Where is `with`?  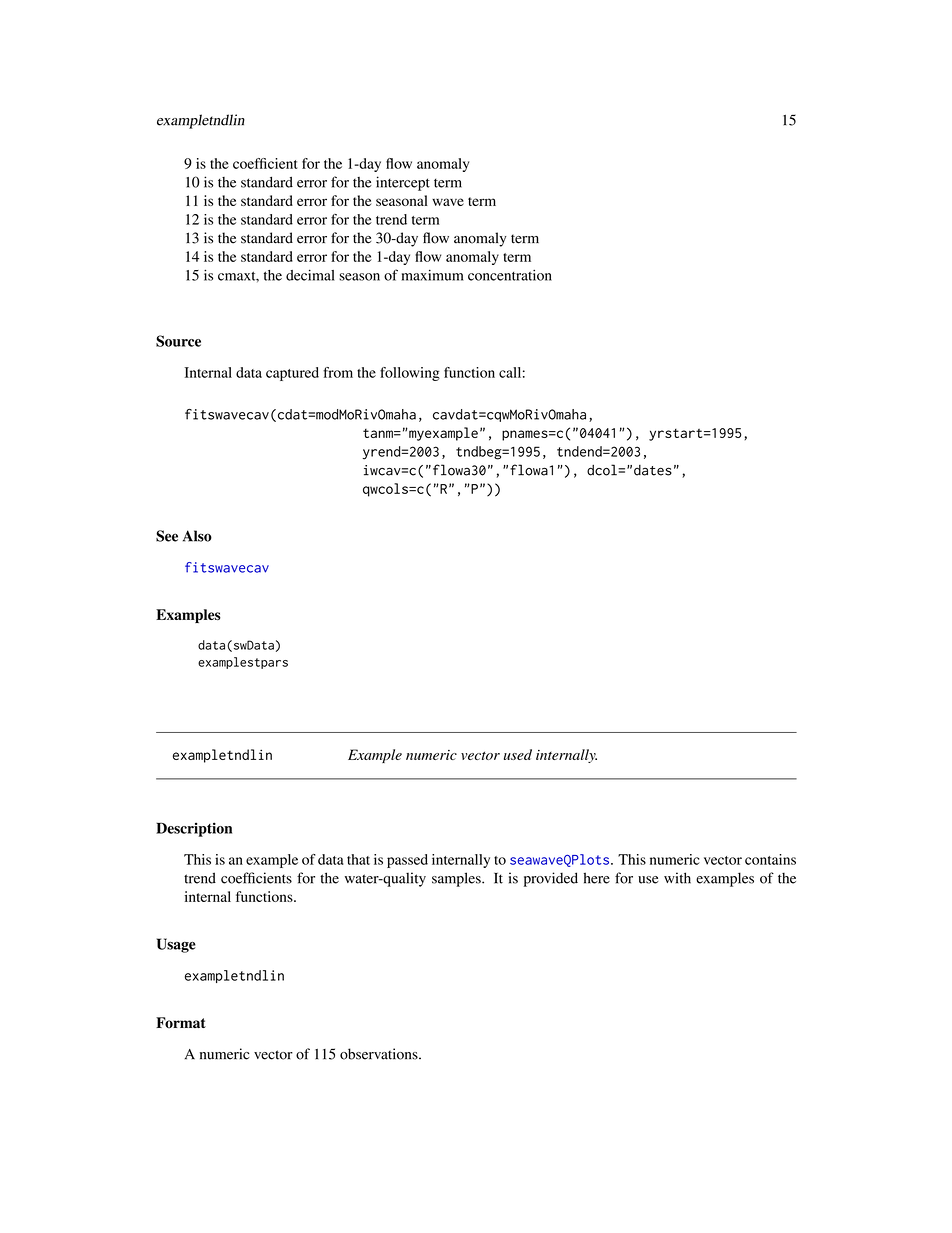
with is located at coordinates (677, 878).
